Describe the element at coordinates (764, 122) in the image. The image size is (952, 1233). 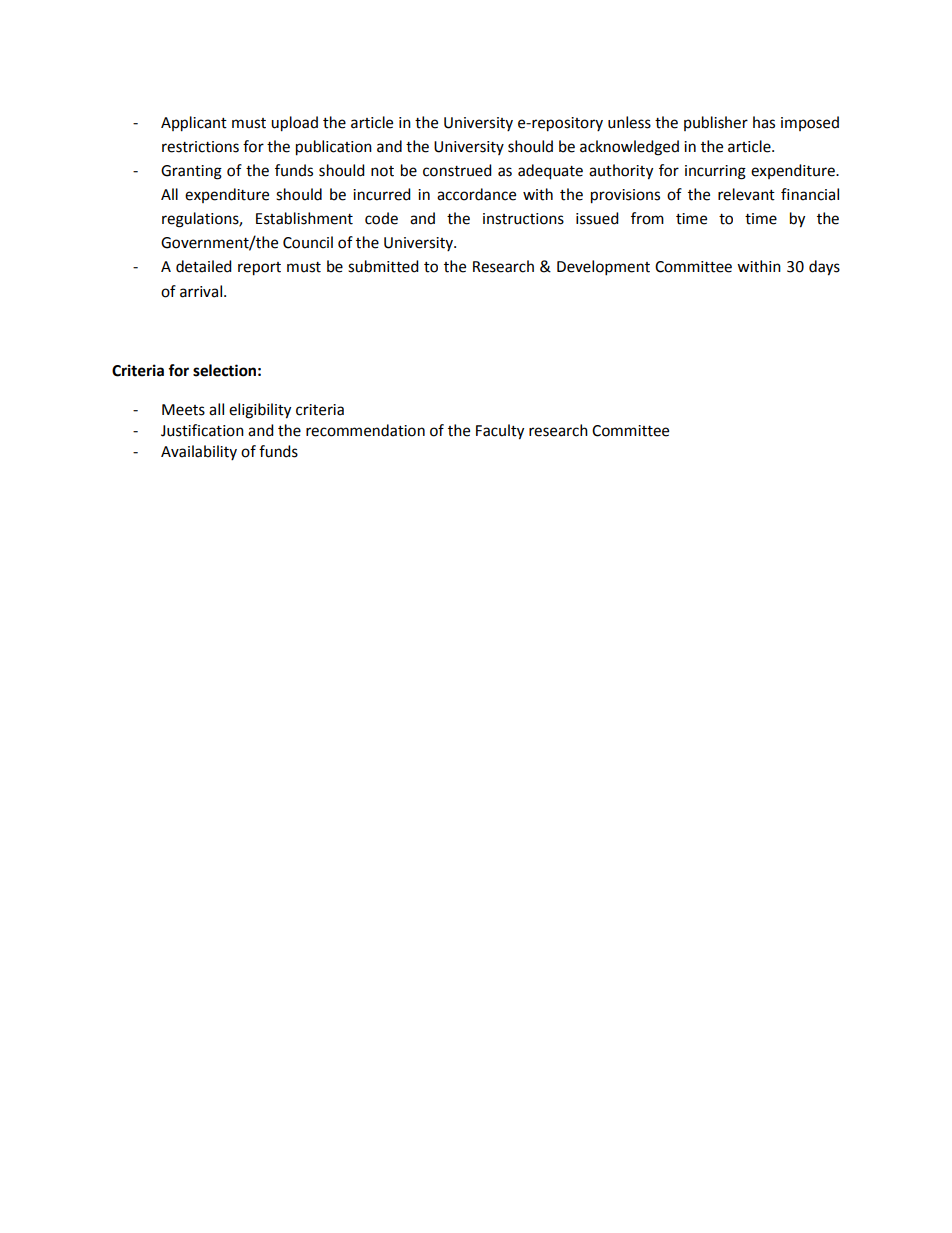
I see `has` at that location.
